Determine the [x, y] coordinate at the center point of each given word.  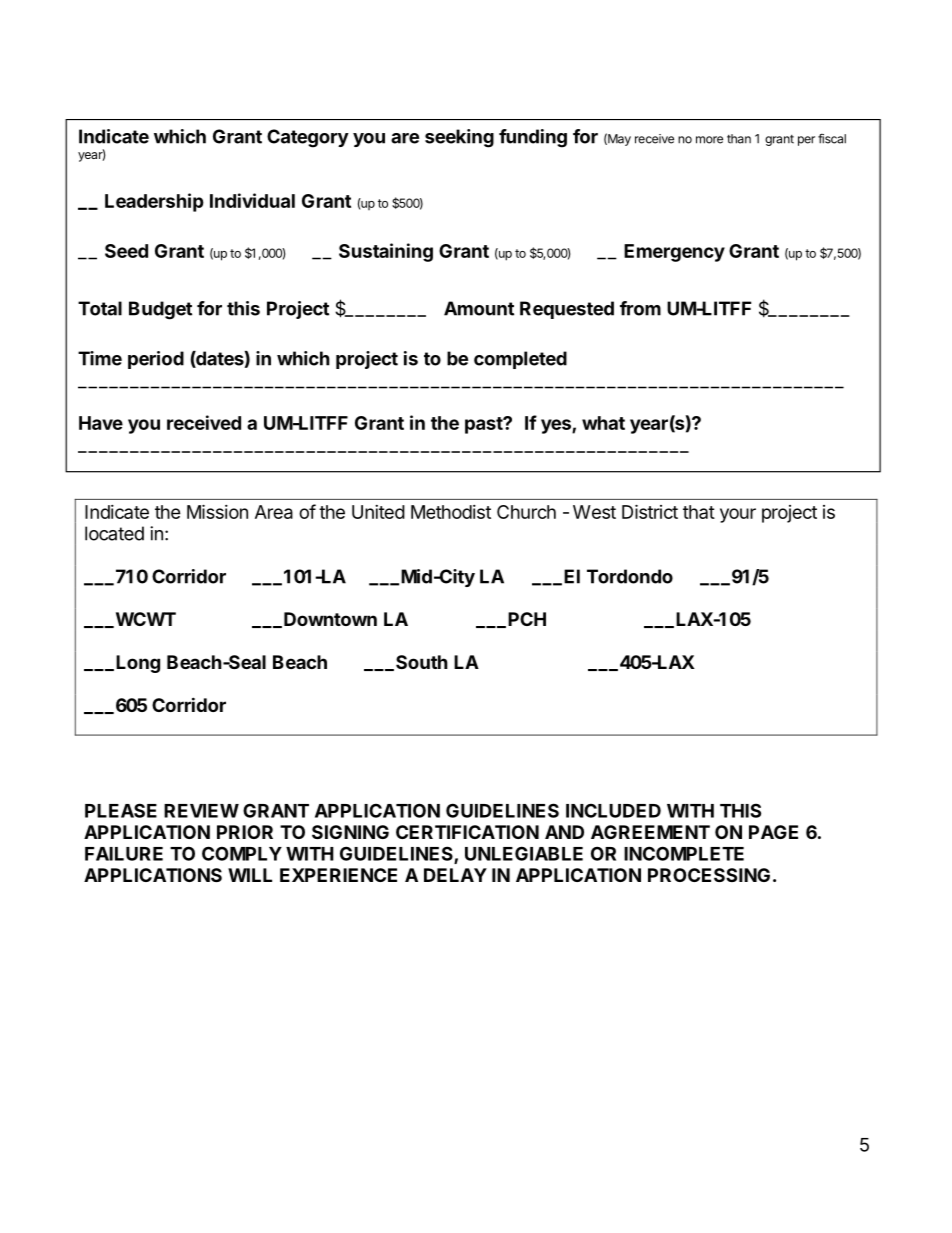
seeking [459, 138]
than [739, 139]
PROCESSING [709, 875]
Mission [217, 511]
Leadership [154, 202]
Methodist [451, 512]
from [640, 308]
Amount [479, 308]
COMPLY [242, 853]
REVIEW [201, 811]
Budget [160, 310]
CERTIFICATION [467, 832]
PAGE [773, 832]
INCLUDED [613, 810]
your [738, 515]
